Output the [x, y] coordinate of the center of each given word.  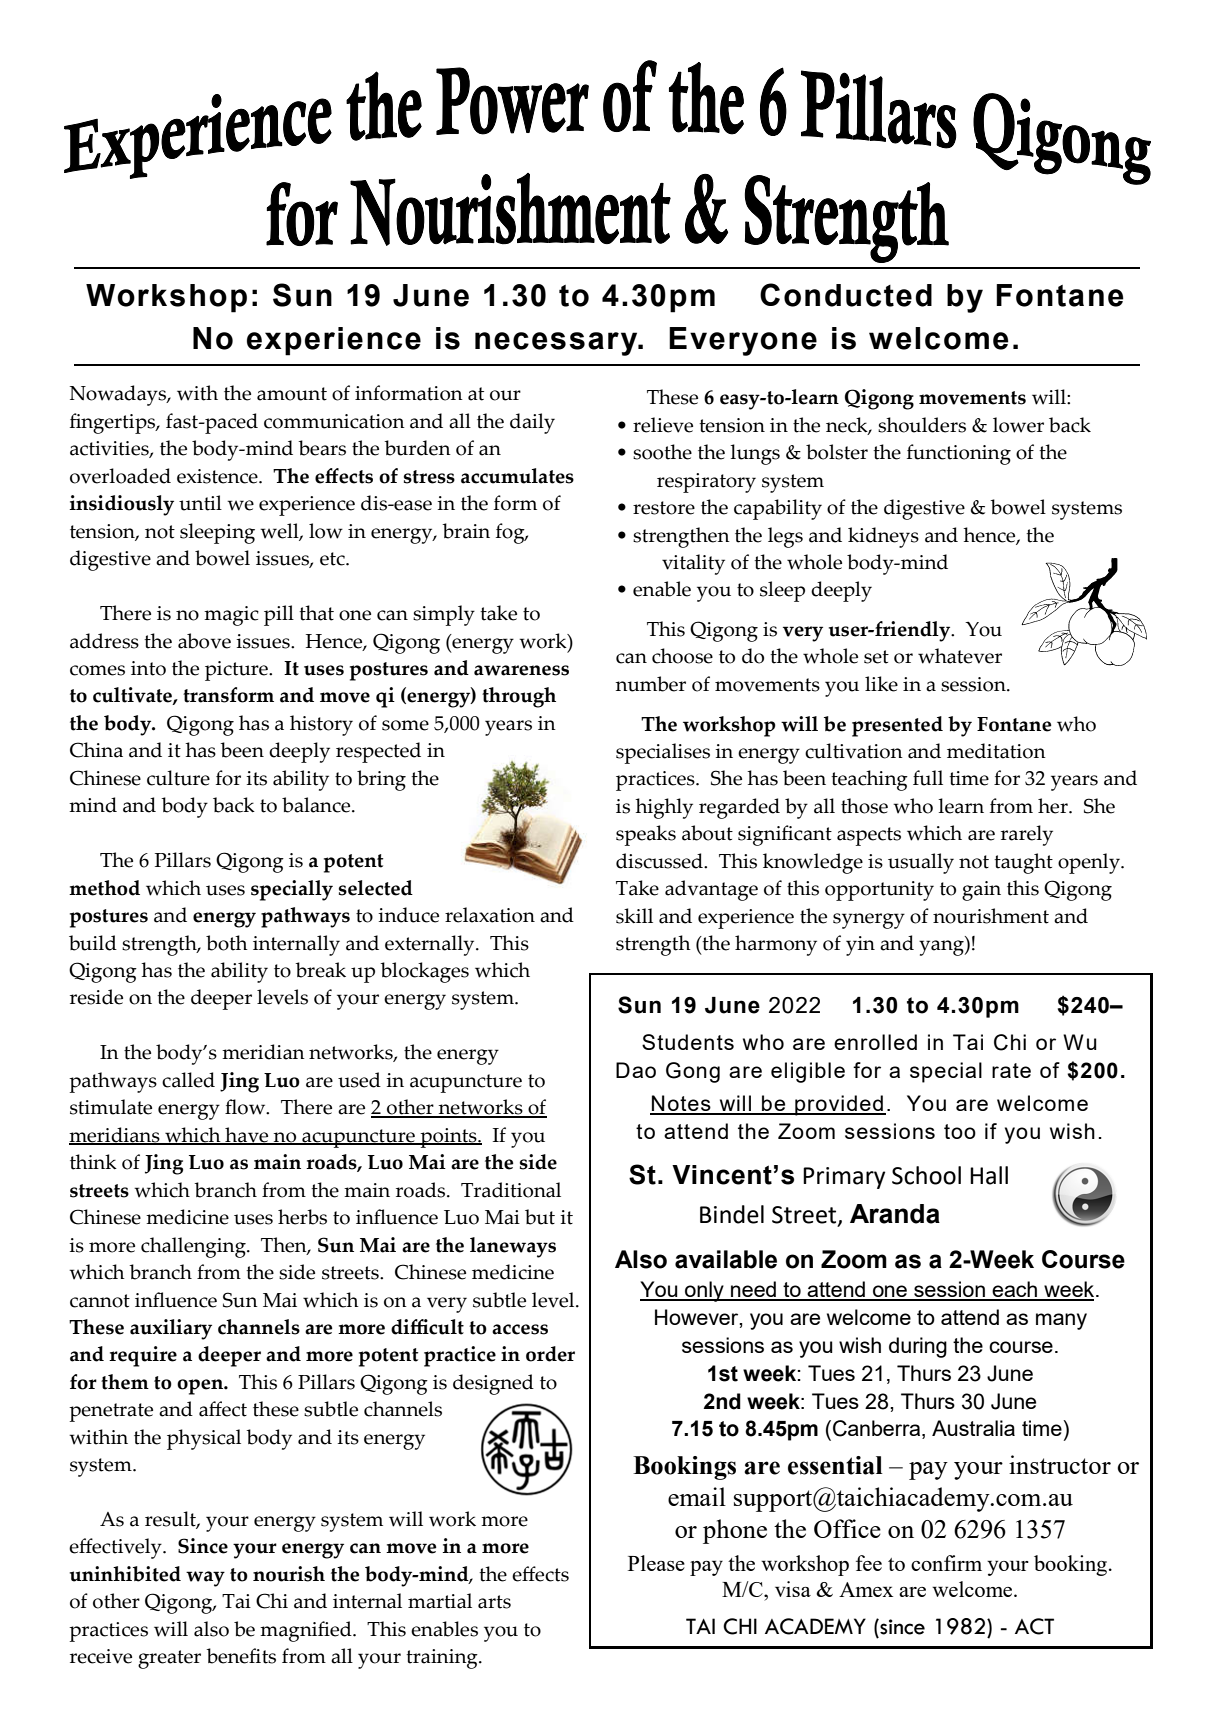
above [204, 641]
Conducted [846, 295]
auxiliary [171, 1329]
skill [634, 916]
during [918, 1347]
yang [942, 948]
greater [169, 1659]
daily [532, 423]
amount [292, 394]
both [227, 943]
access [520, 1329]
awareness [521, 670]
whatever [960, 656]
